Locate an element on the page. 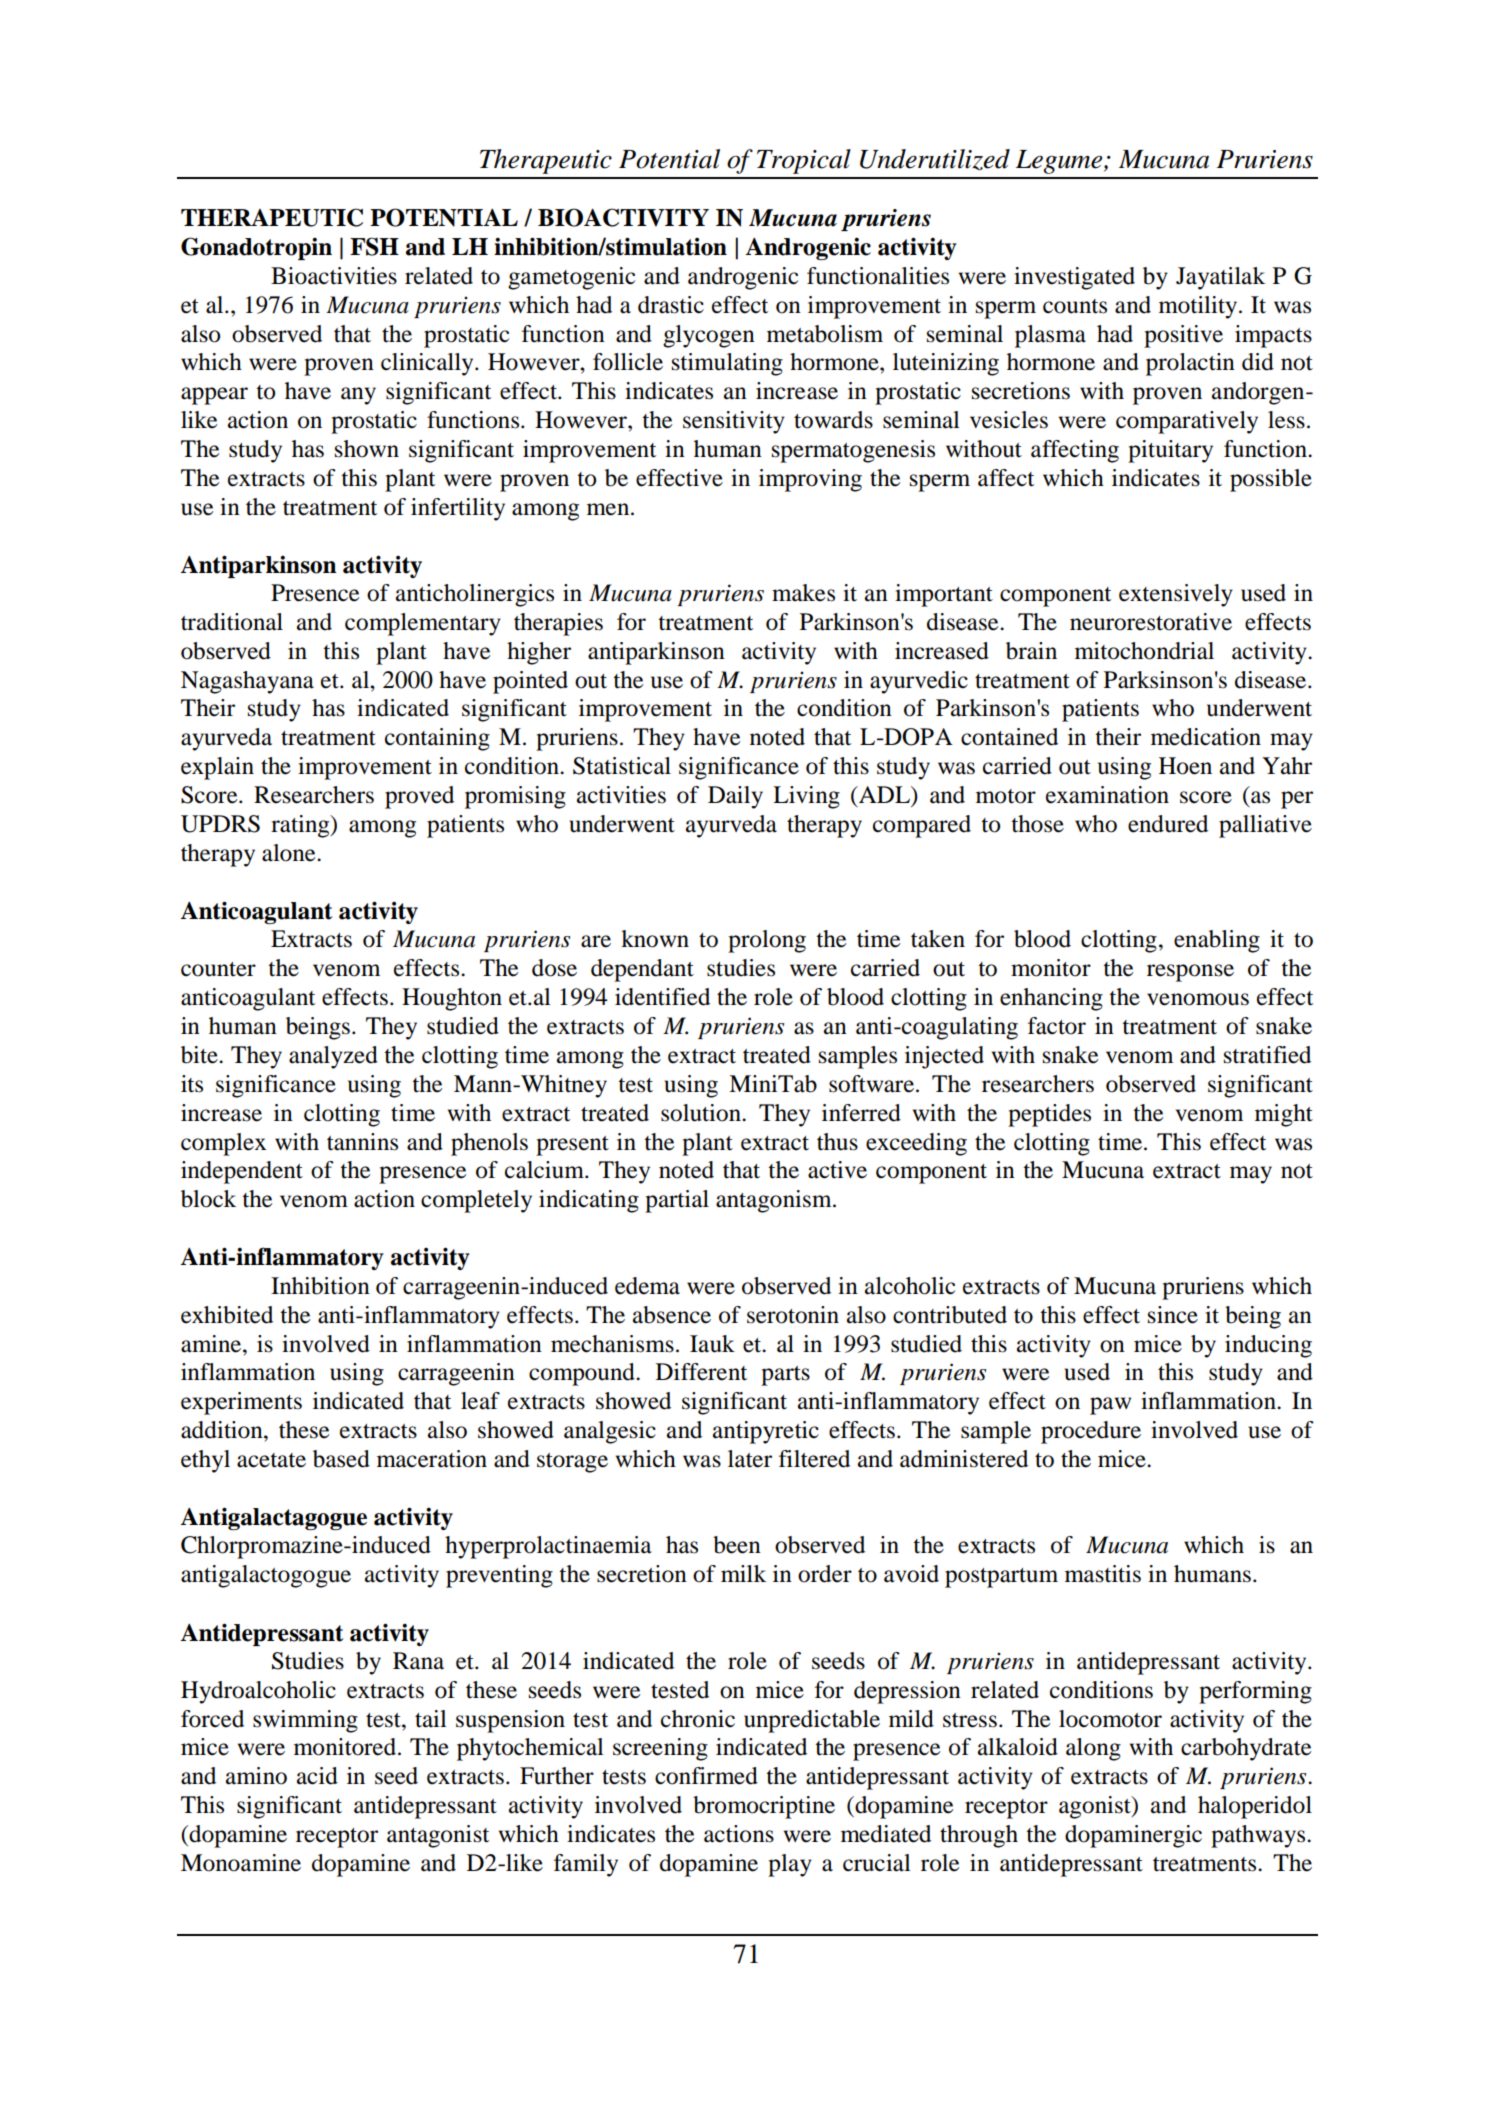 The height and width of the image is (2112, 1494). extensively is located at coordinates (1176, 595).
